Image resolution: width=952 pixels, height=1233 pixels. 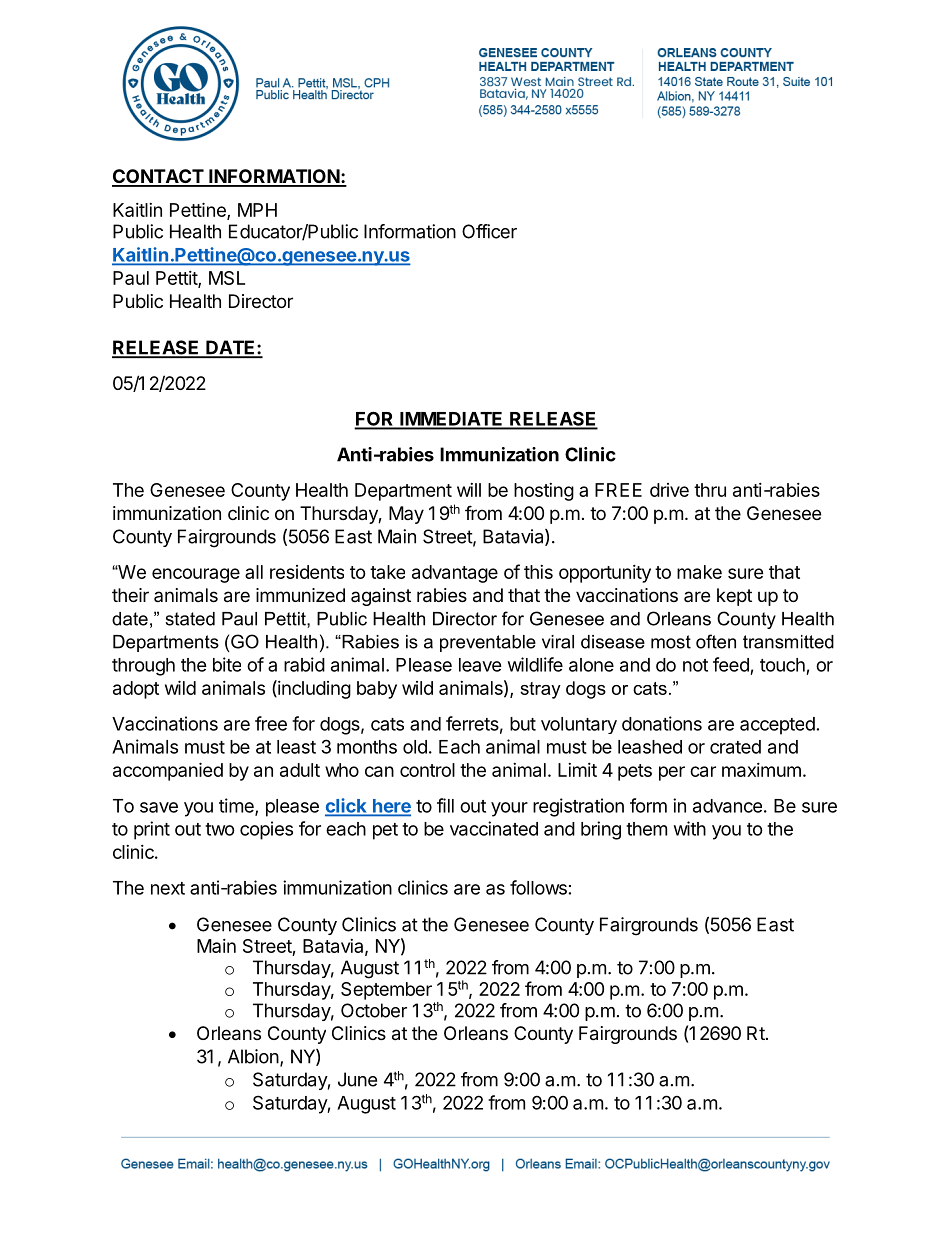 I want to click on October, so click(x=374, y=1010).
